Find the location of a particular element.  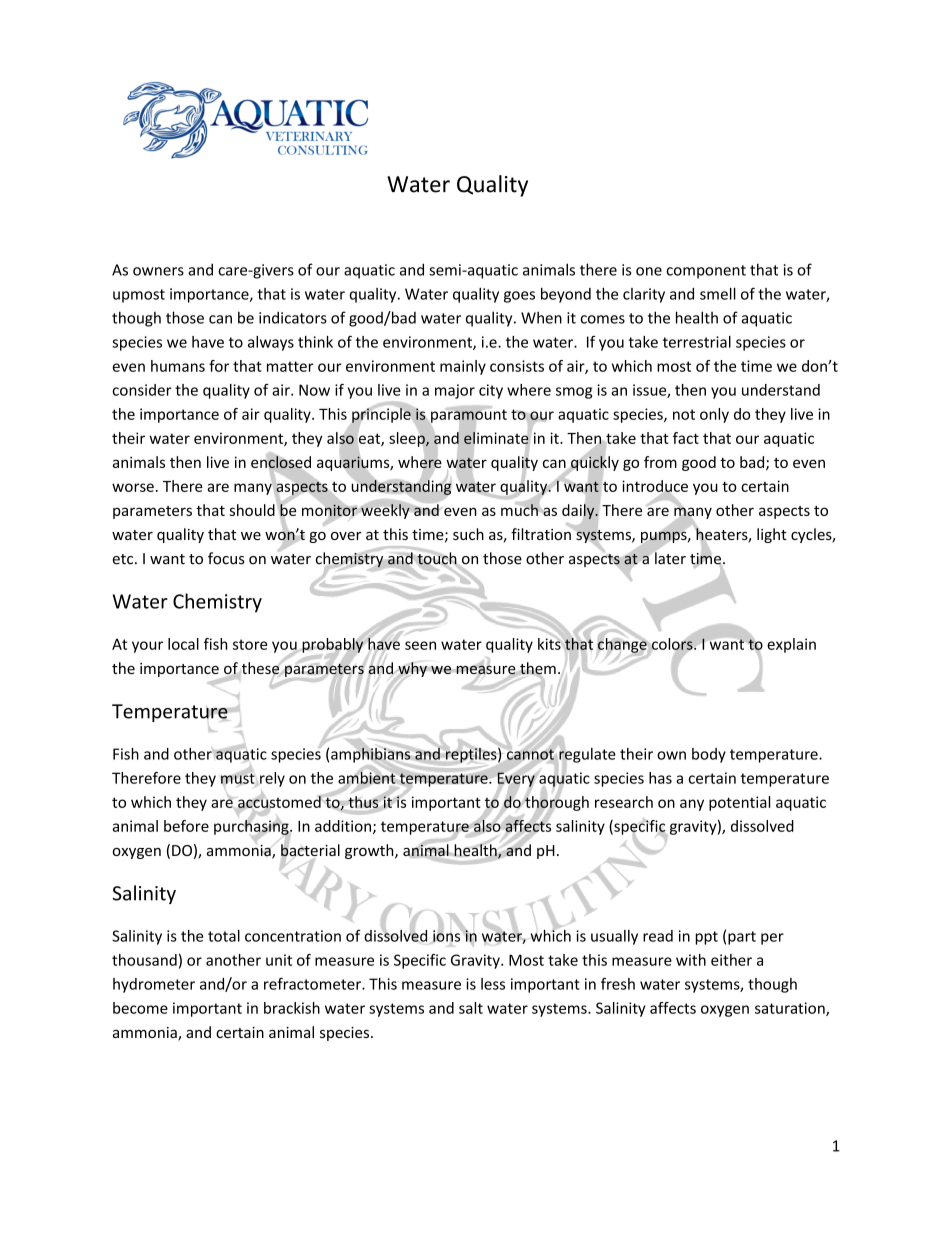

should is located at coordinates (252, 510).
